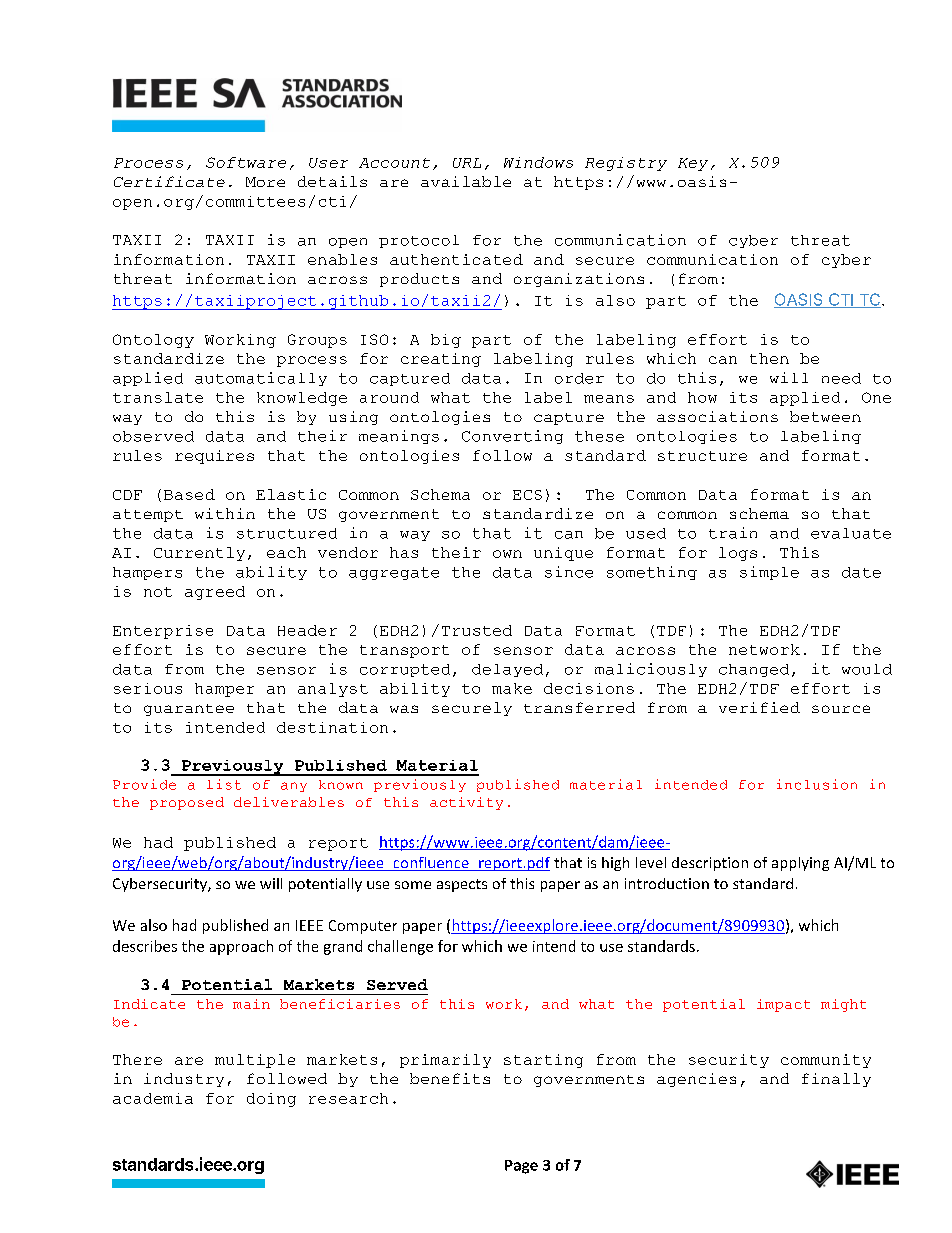  What do you see at coordinates (466, 181) in the screenshot?
I see `available` at bounding box center [466, 181].
